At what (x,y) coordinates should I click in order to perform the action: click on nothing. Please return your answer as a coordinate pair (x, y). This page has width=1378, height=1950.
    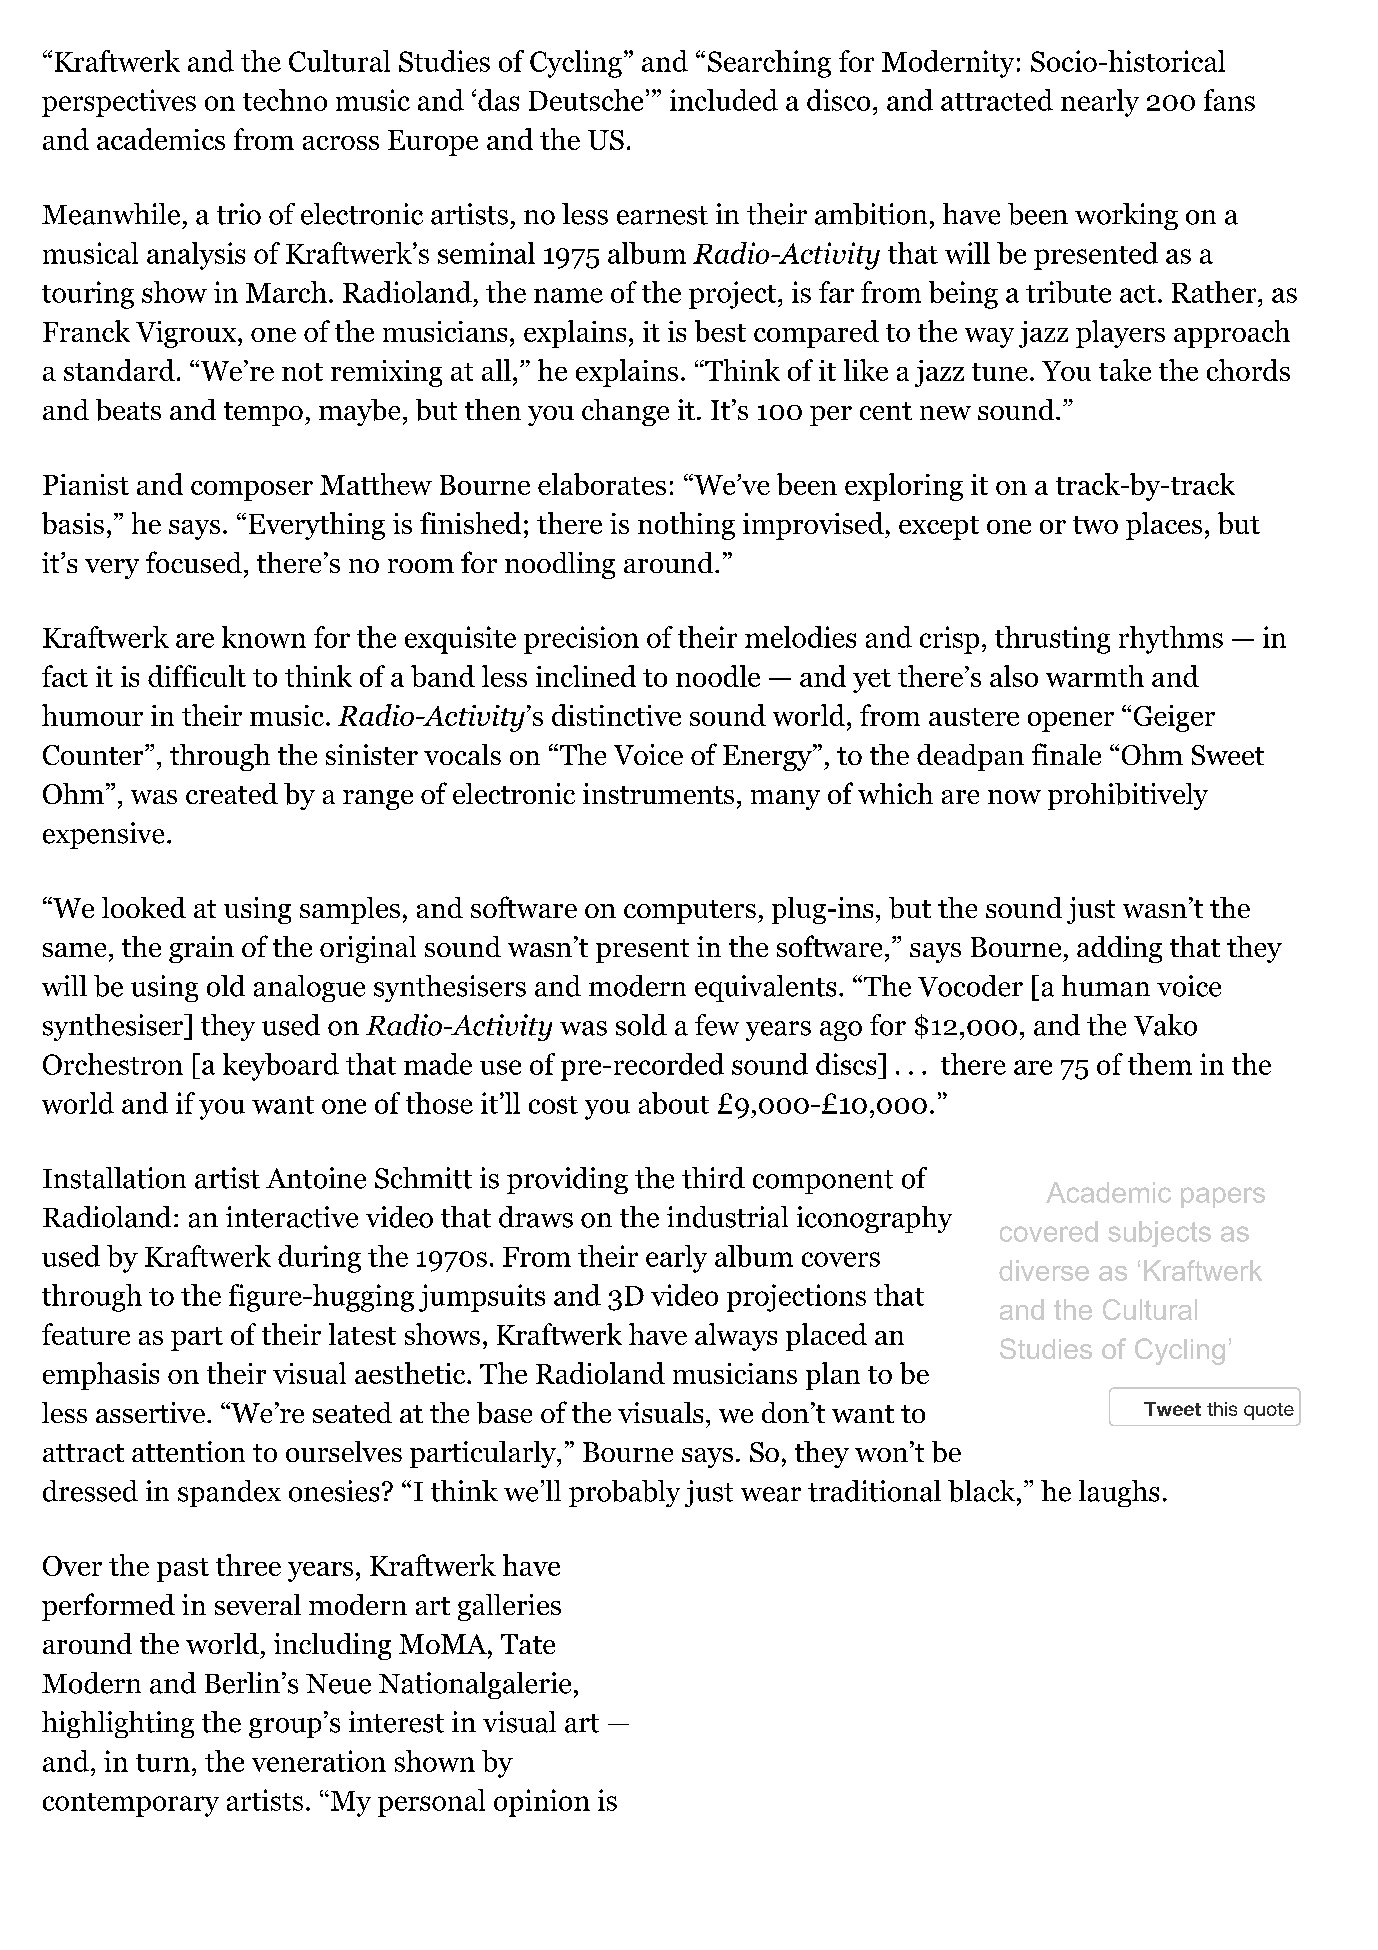
    Looking at the image, I should click on (686, 526).
